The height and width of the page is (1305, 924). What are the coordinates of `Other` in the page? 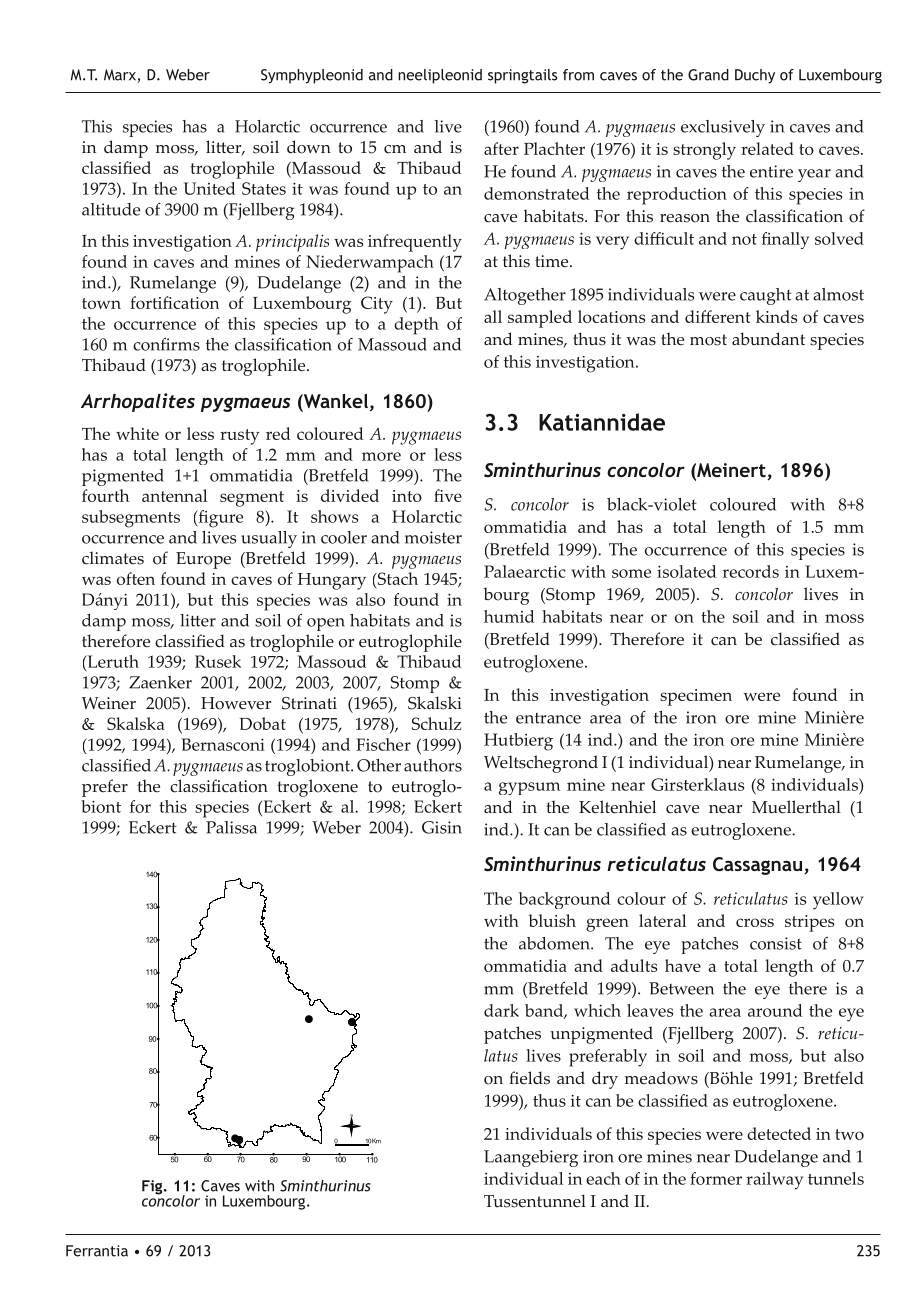 It's located at (379, 765).
